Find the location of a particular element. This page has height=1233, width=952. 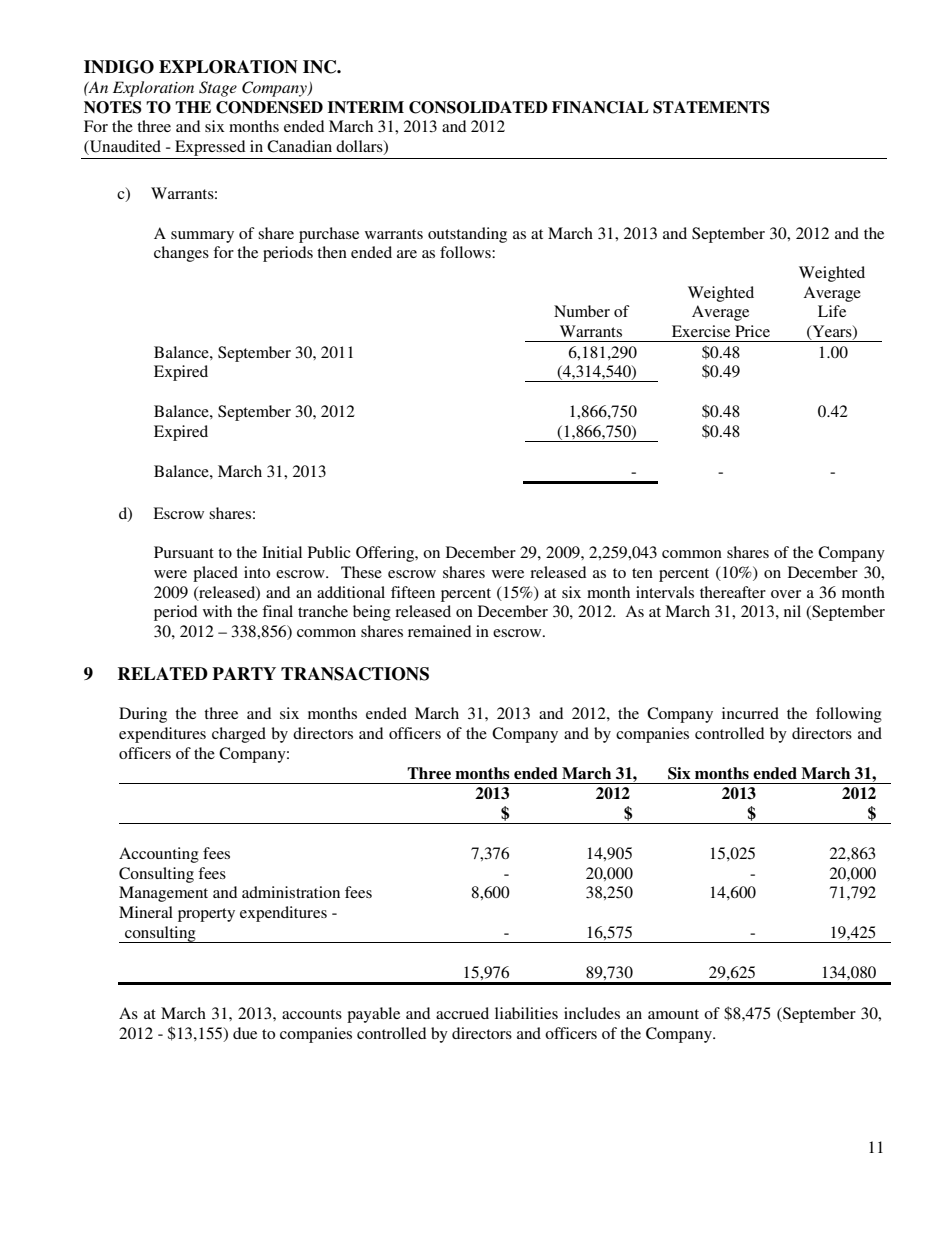

Price is located at coordinates (752, 331).
